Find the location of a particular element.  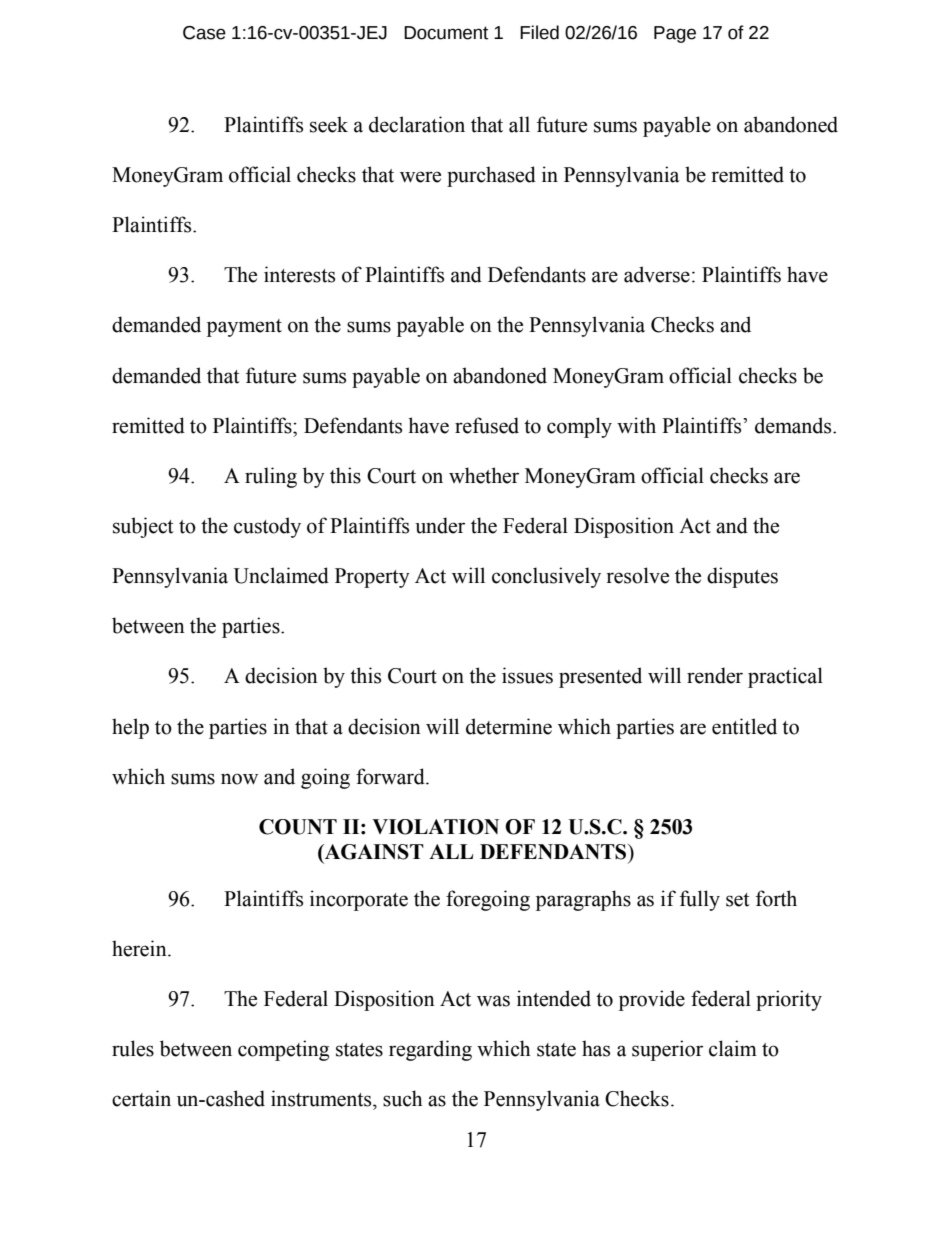

under is located at coordinates (440, 525).
